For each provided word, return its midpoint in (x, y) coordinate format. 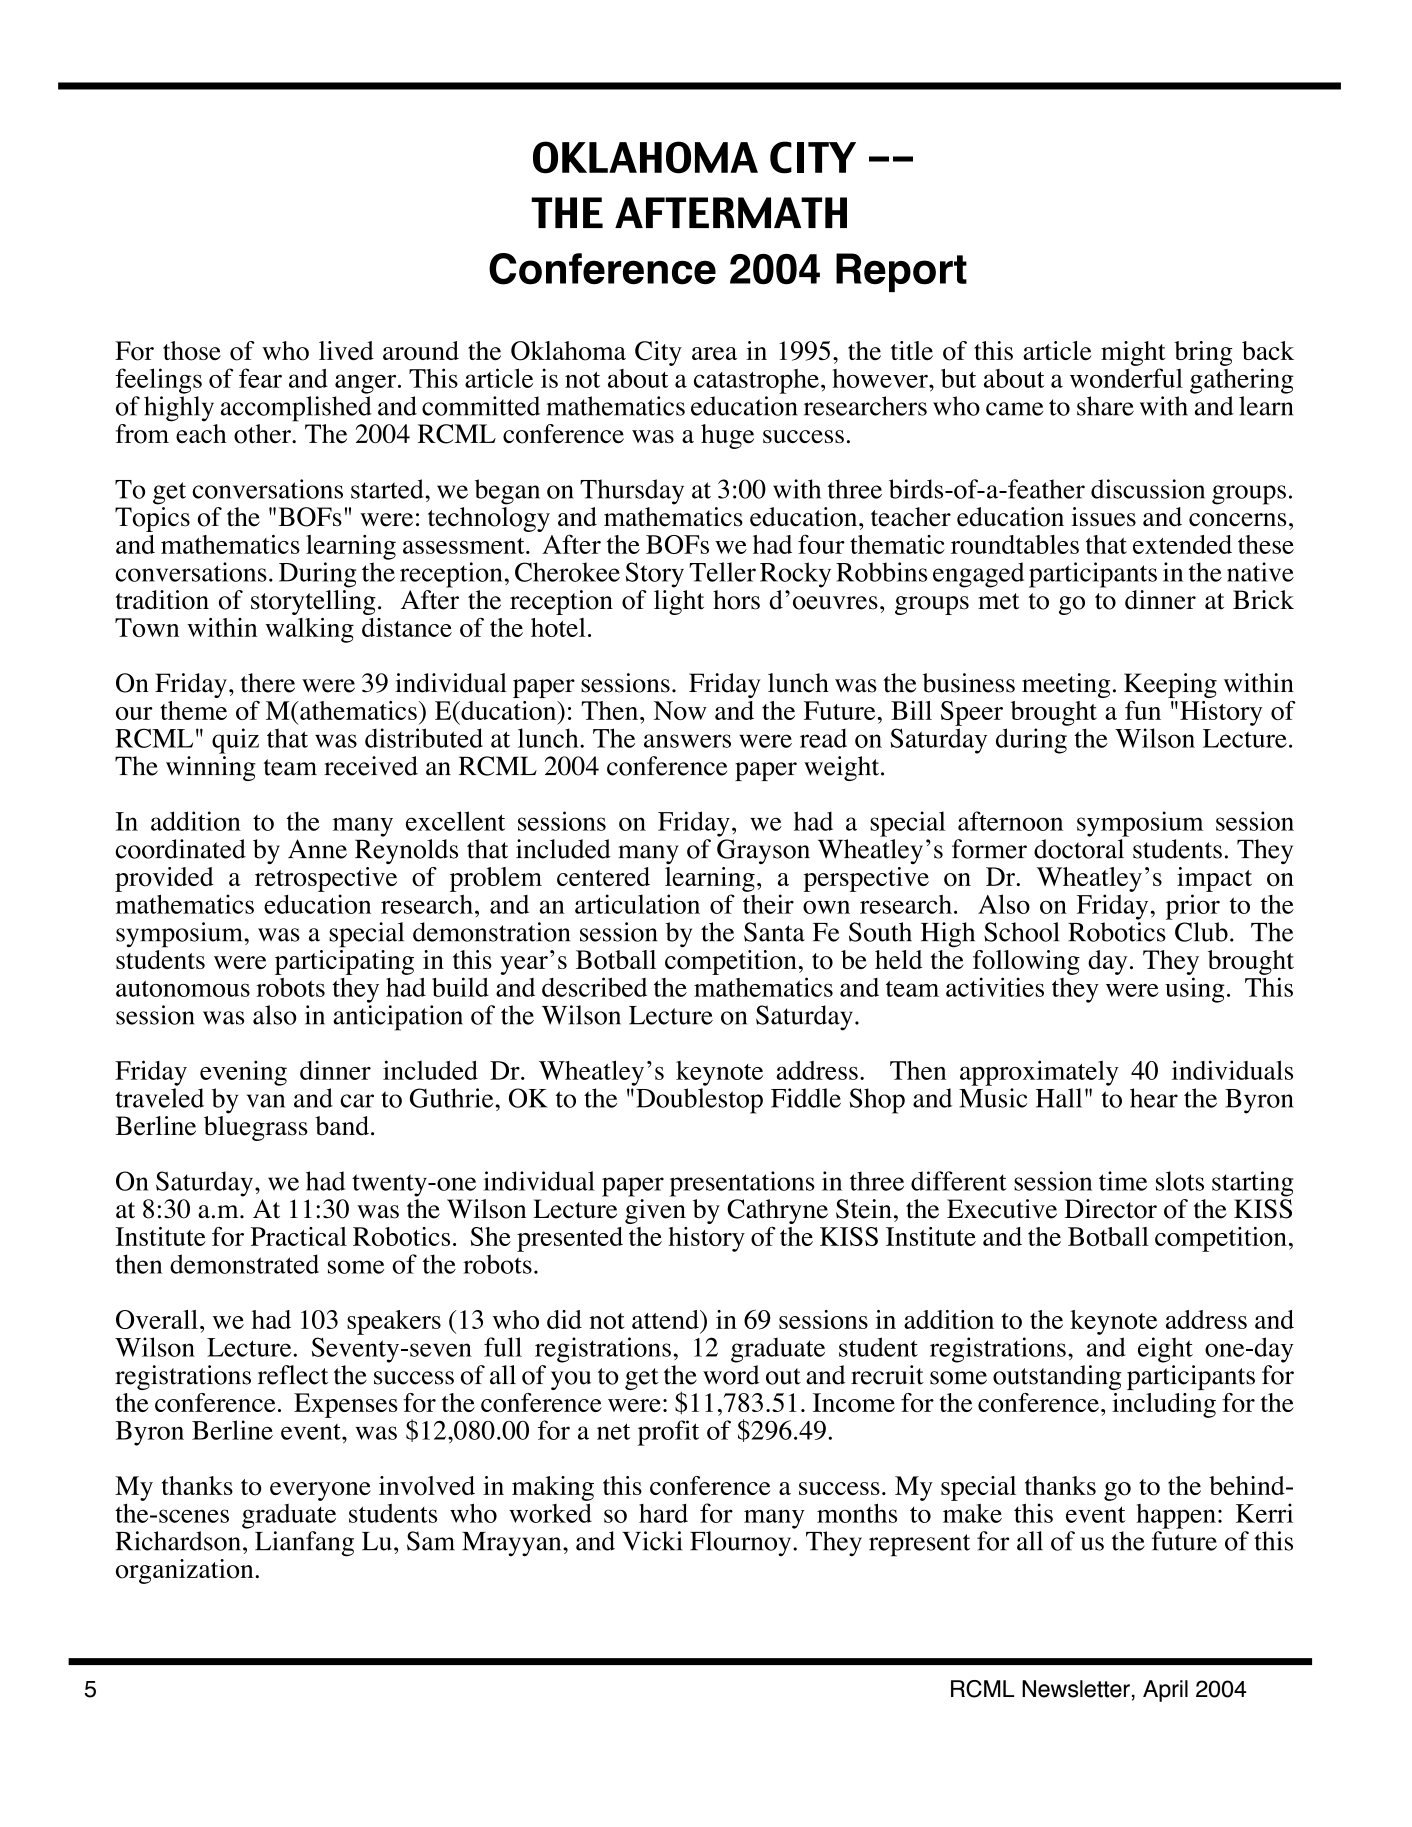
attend (666, 1319)
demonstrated (244, 1264)
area (714, 353)
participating (344, 962)
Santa (774, 932)
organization (186, 1571)
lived (346, 350)
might (1133, 353)
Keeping (1170, 685)
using (1195, 990)
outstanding (1057, 1377)
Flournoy (742, 1544)
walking (309, 630)
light (679, 602)
